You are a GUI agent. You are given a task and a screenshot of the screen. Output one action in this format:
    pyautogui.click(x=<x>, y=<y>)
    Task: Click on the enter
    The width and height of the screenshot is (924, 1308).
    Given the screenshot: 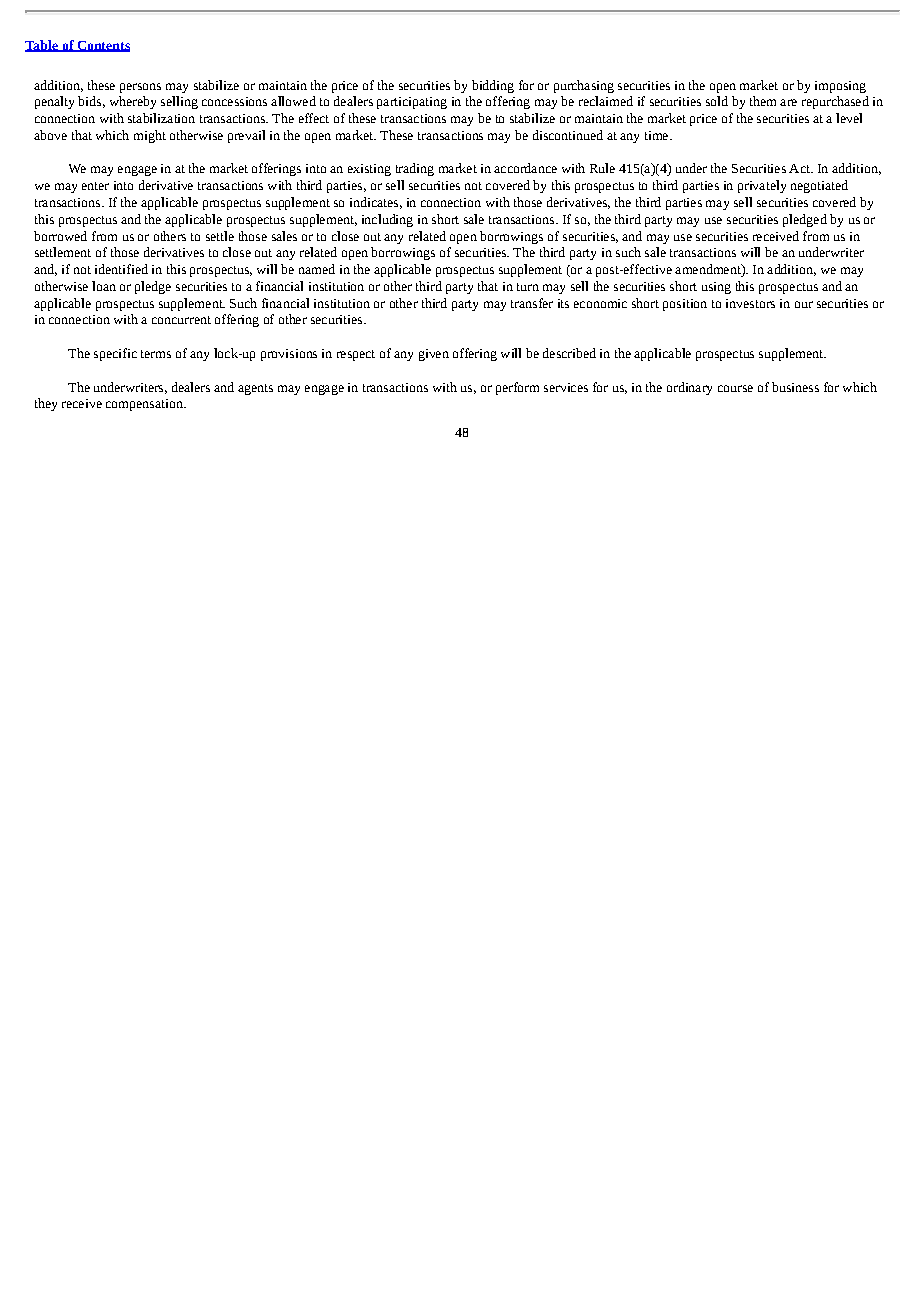 What is the action you would take?
    pyautogui.click(x=95, y=186)
